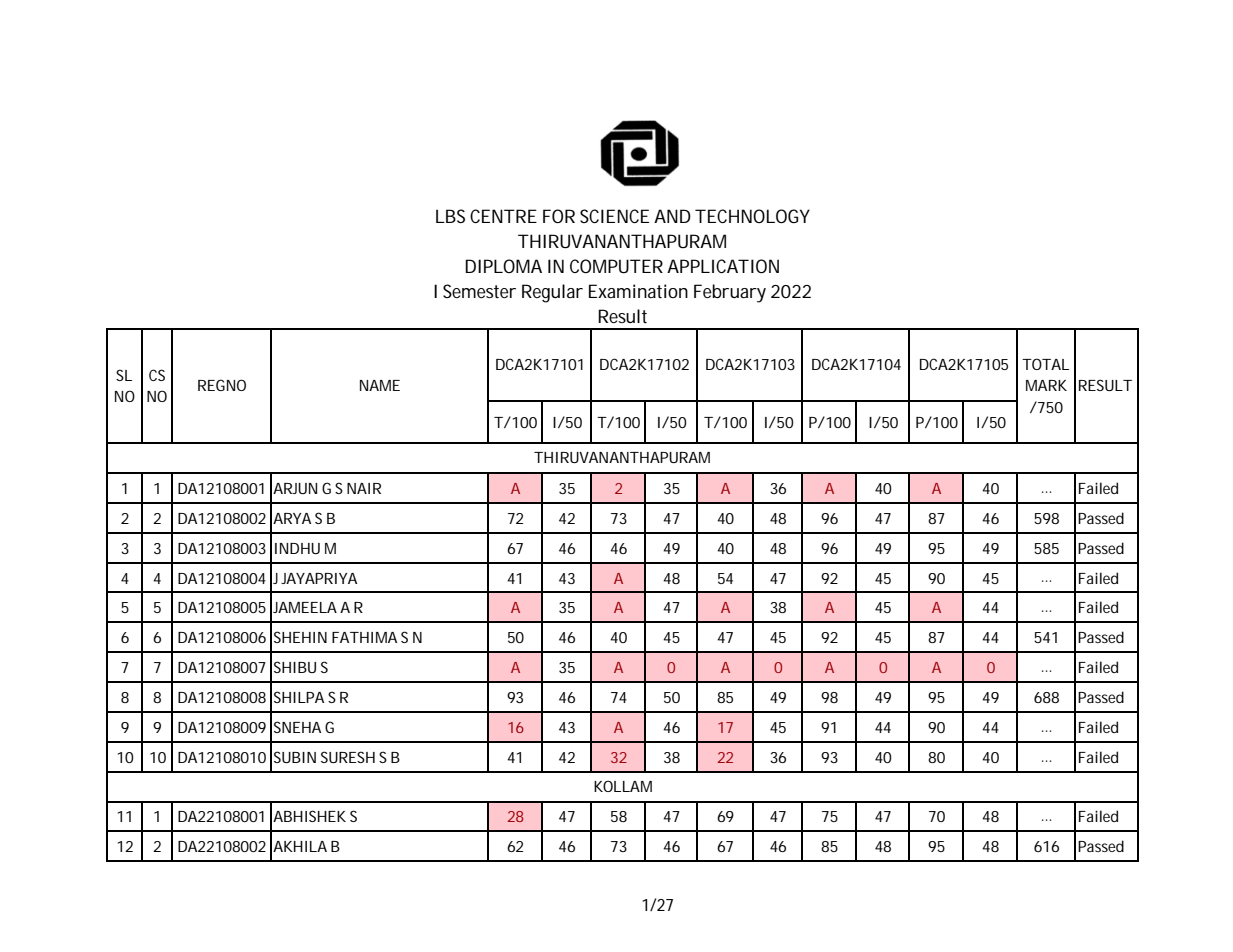 This screenshot has width=1233, height=952. I want to click on TOTAL, so click(1045, 364).
